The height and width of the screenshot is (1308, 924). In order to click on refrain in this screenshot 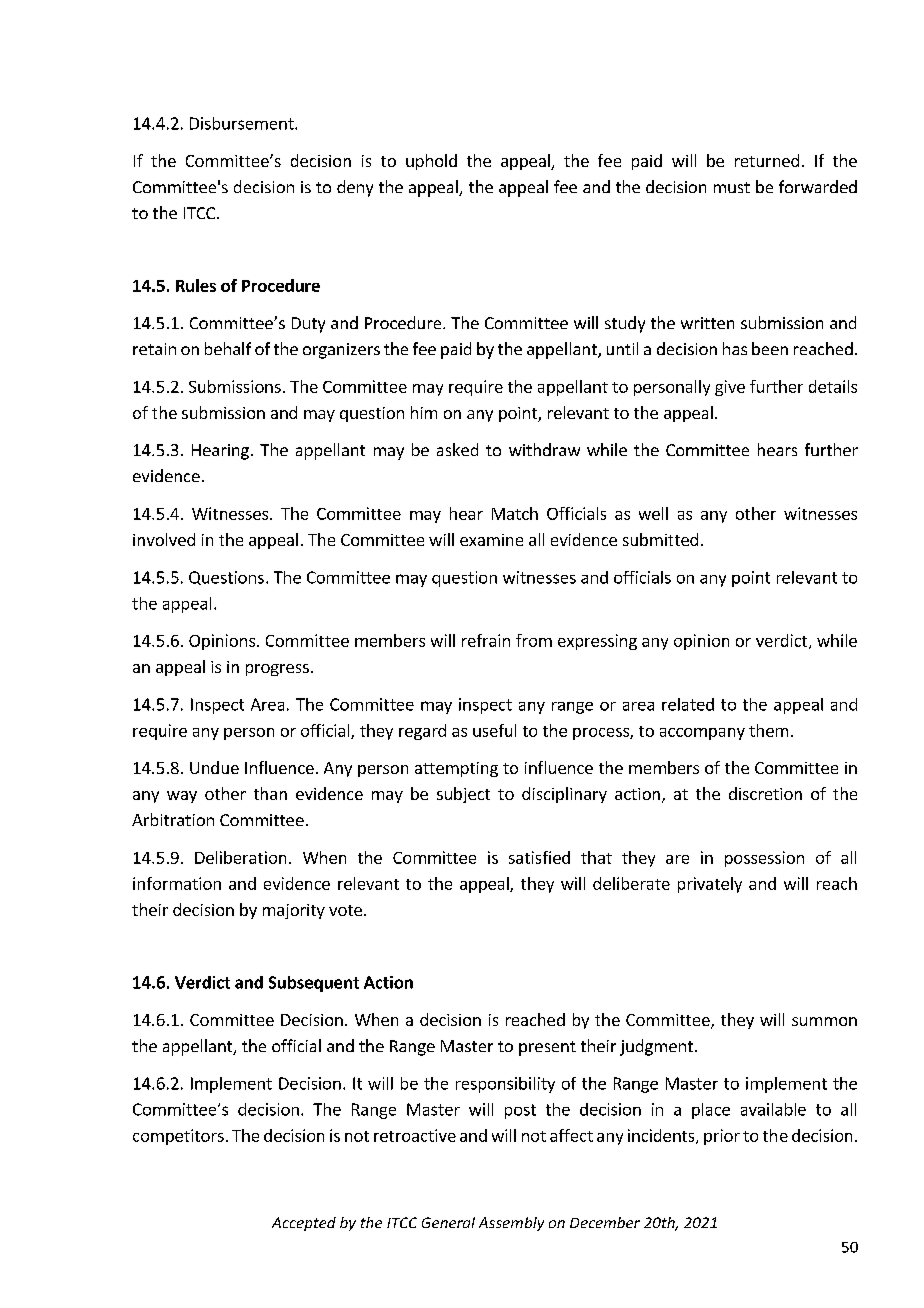, I will do `click(486, 640)`.
